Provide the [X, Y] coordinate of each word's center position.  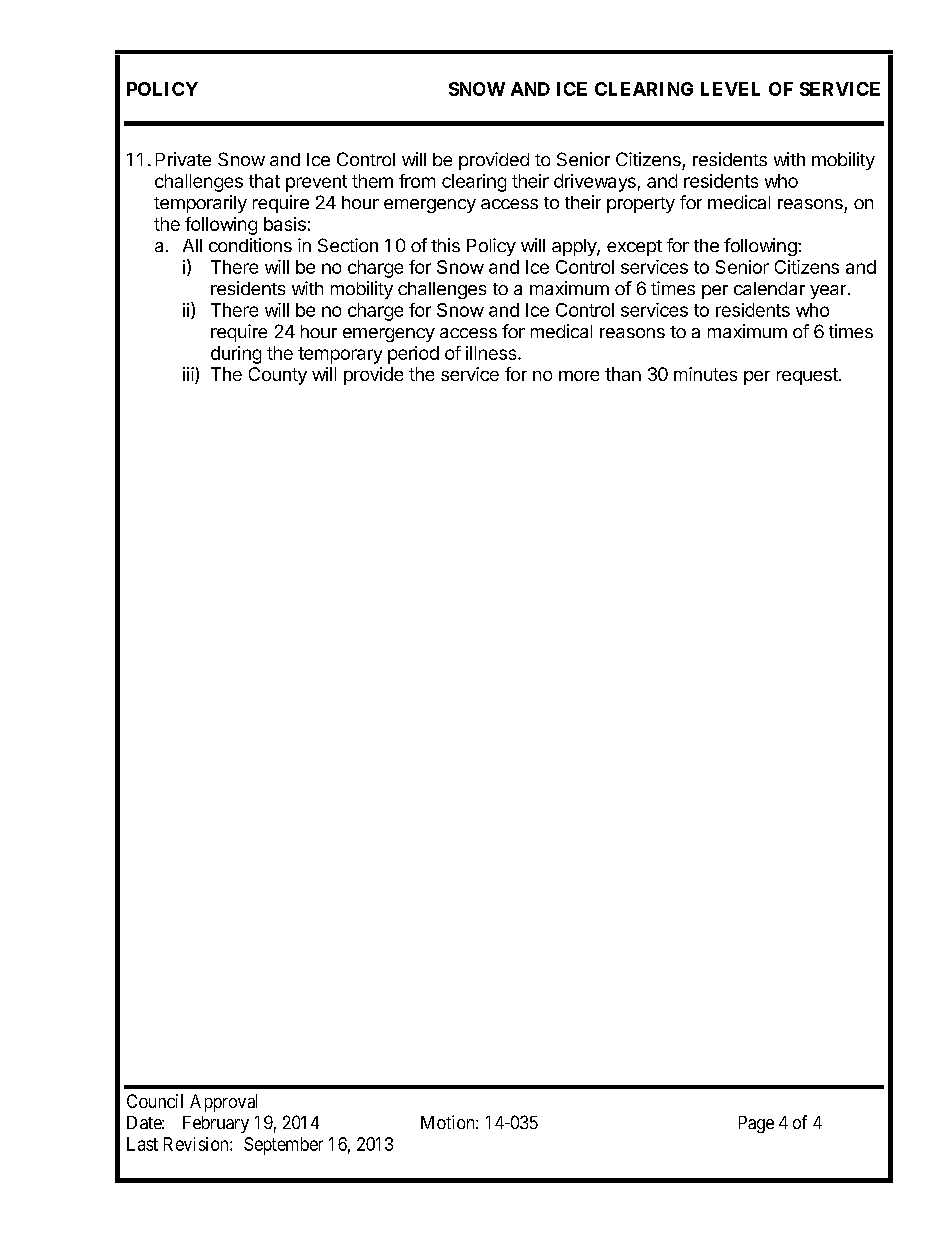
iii [189, 375]
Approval [223, 1103]
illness [492, 353]
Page [756, 1124]
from [417, 181]
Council [155, 1101]
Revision [197, 1144]
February [216, 1124]
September [283, 1146]
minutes [705, 374]
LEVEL [730, 89]
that [264, 181]
